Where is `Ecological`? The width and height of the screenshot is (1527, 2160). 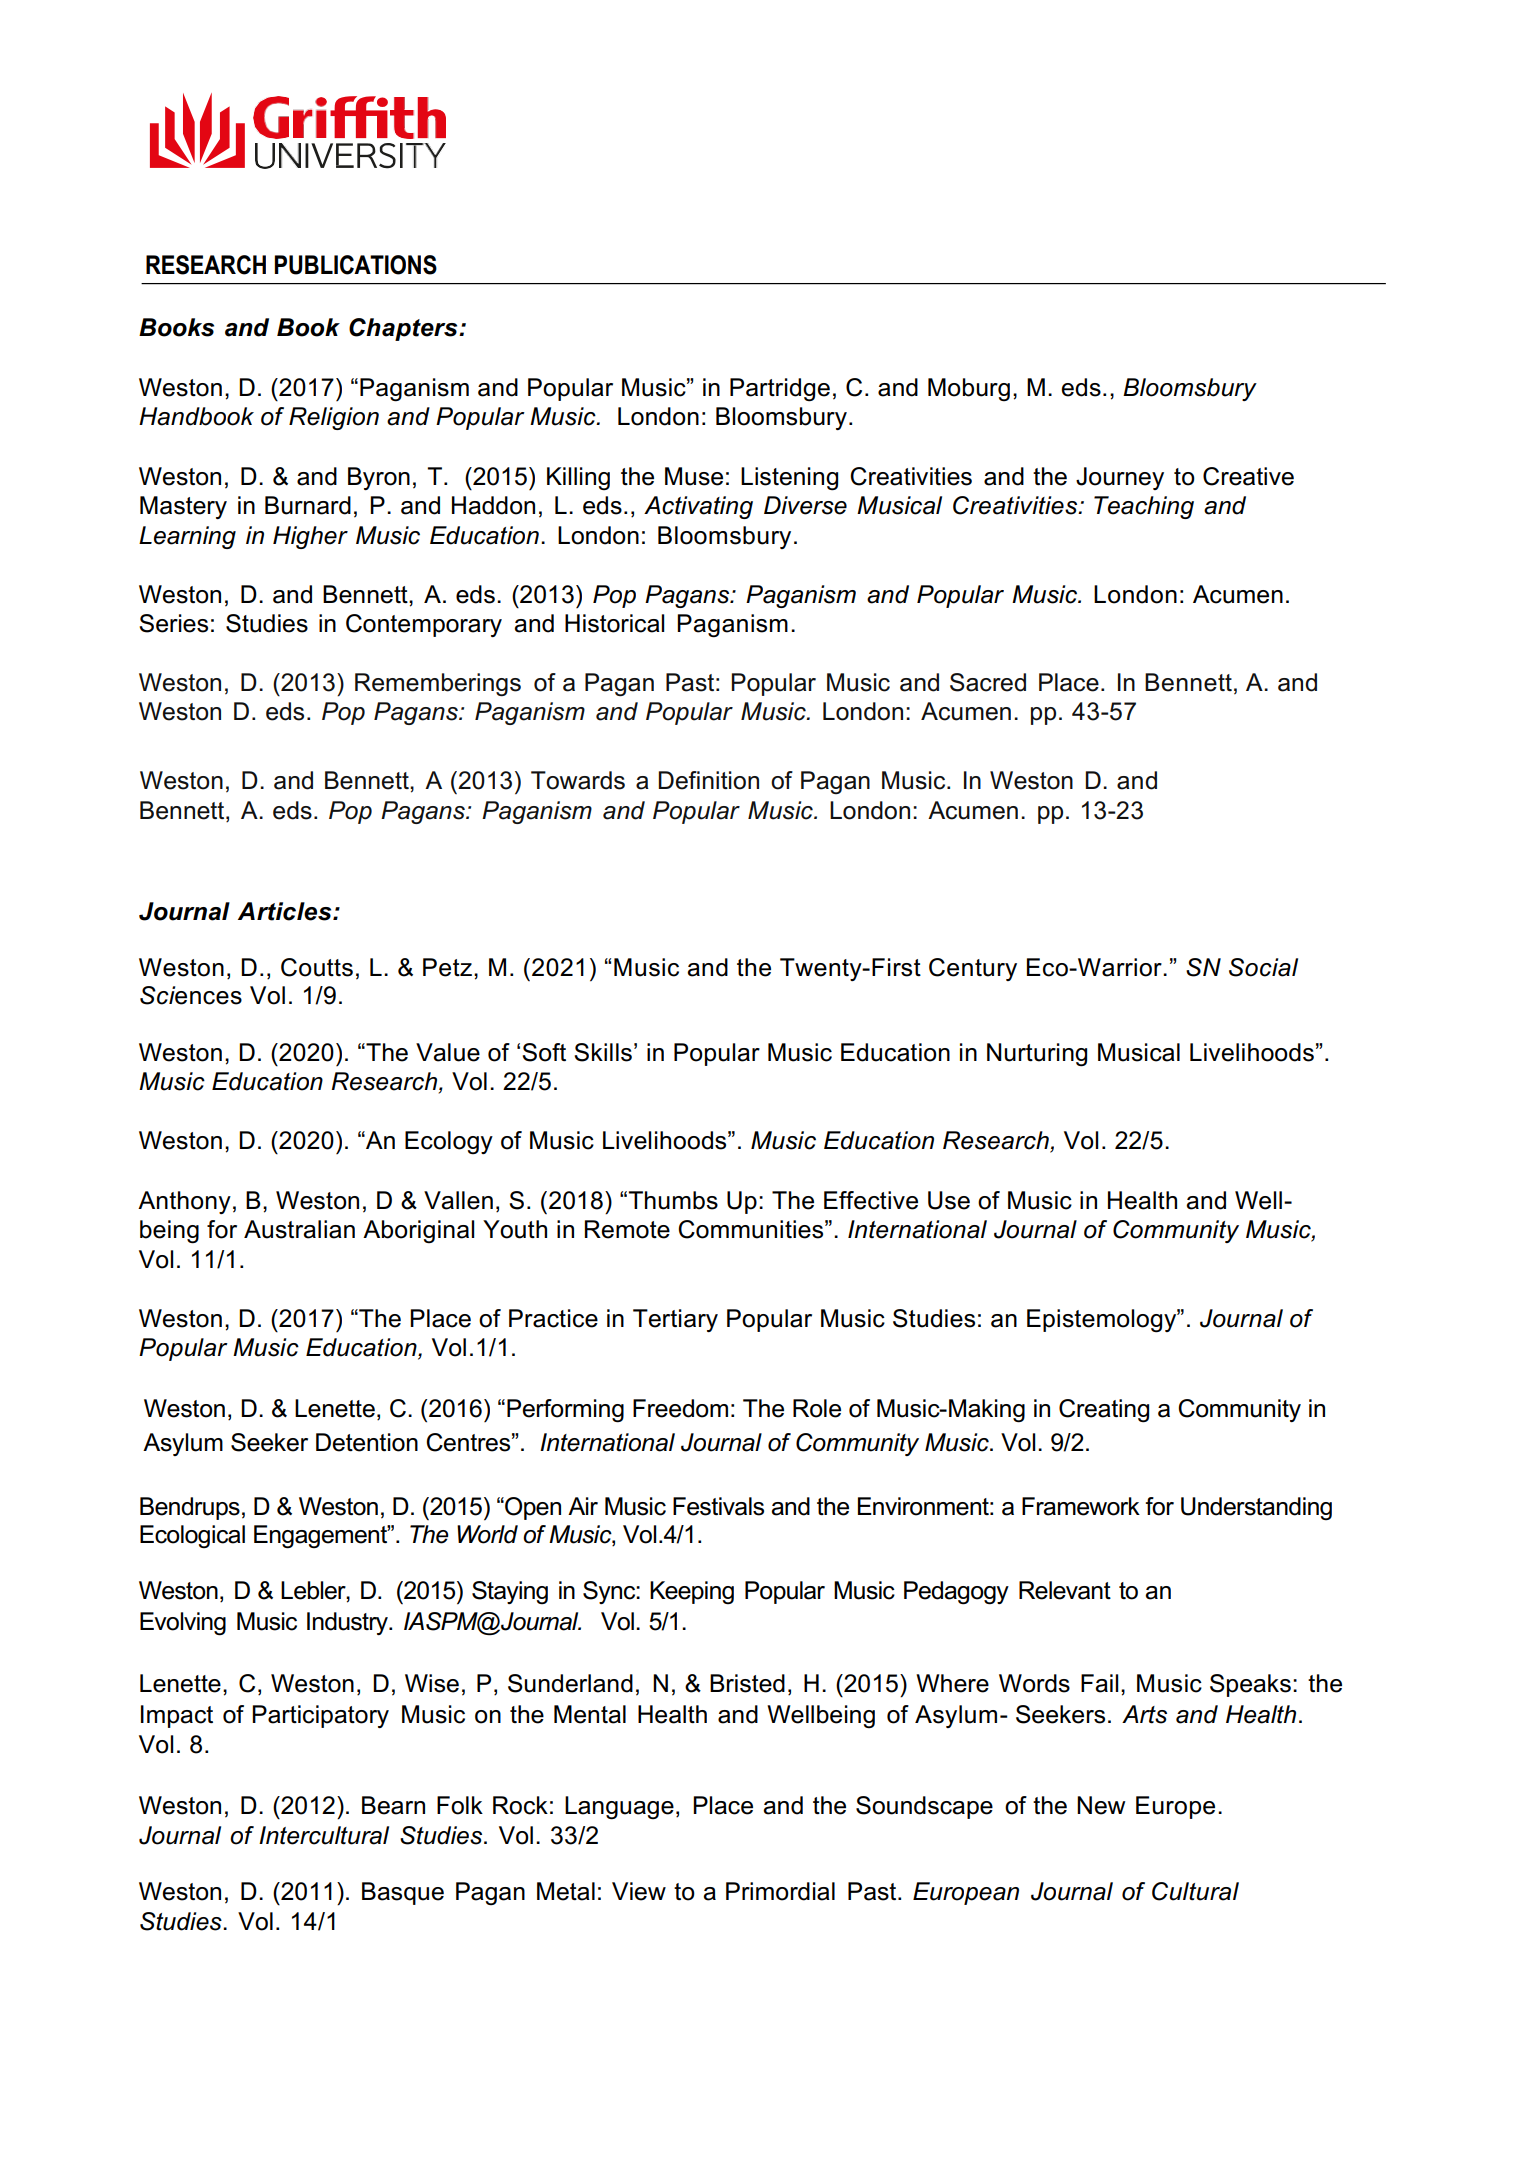 Ecological is located at coordinates (192, 1536).
